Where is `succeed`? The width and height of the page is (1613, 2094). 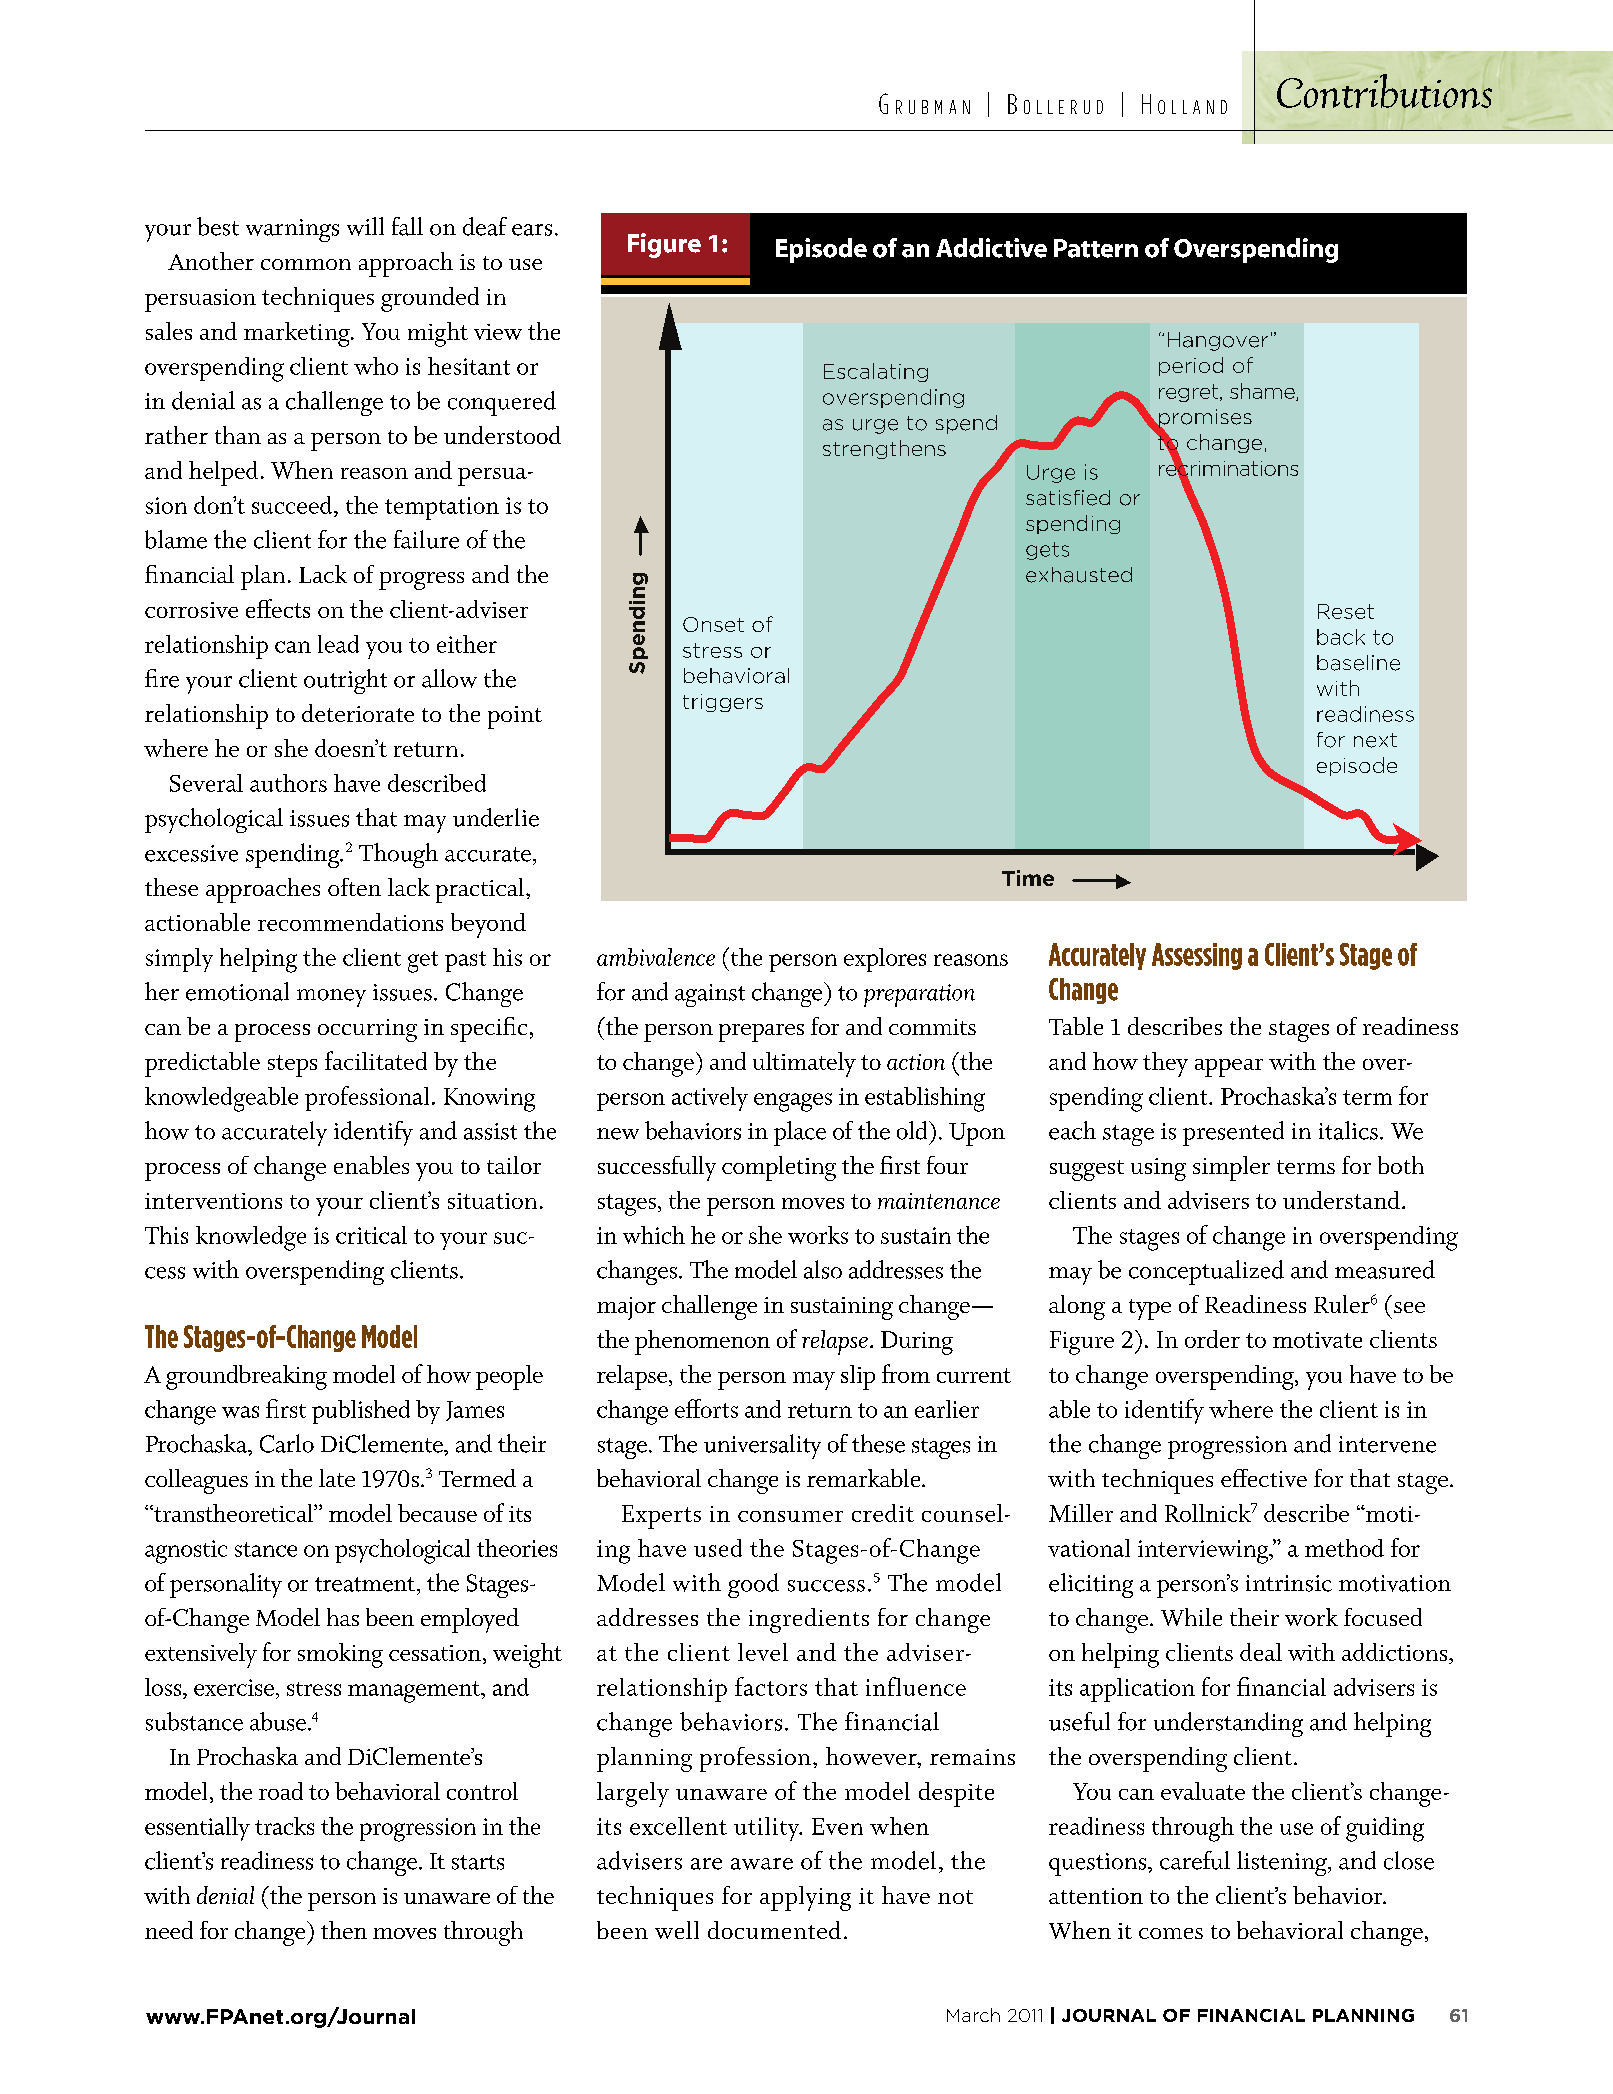
succeed is located at coordinates (293, 505).
